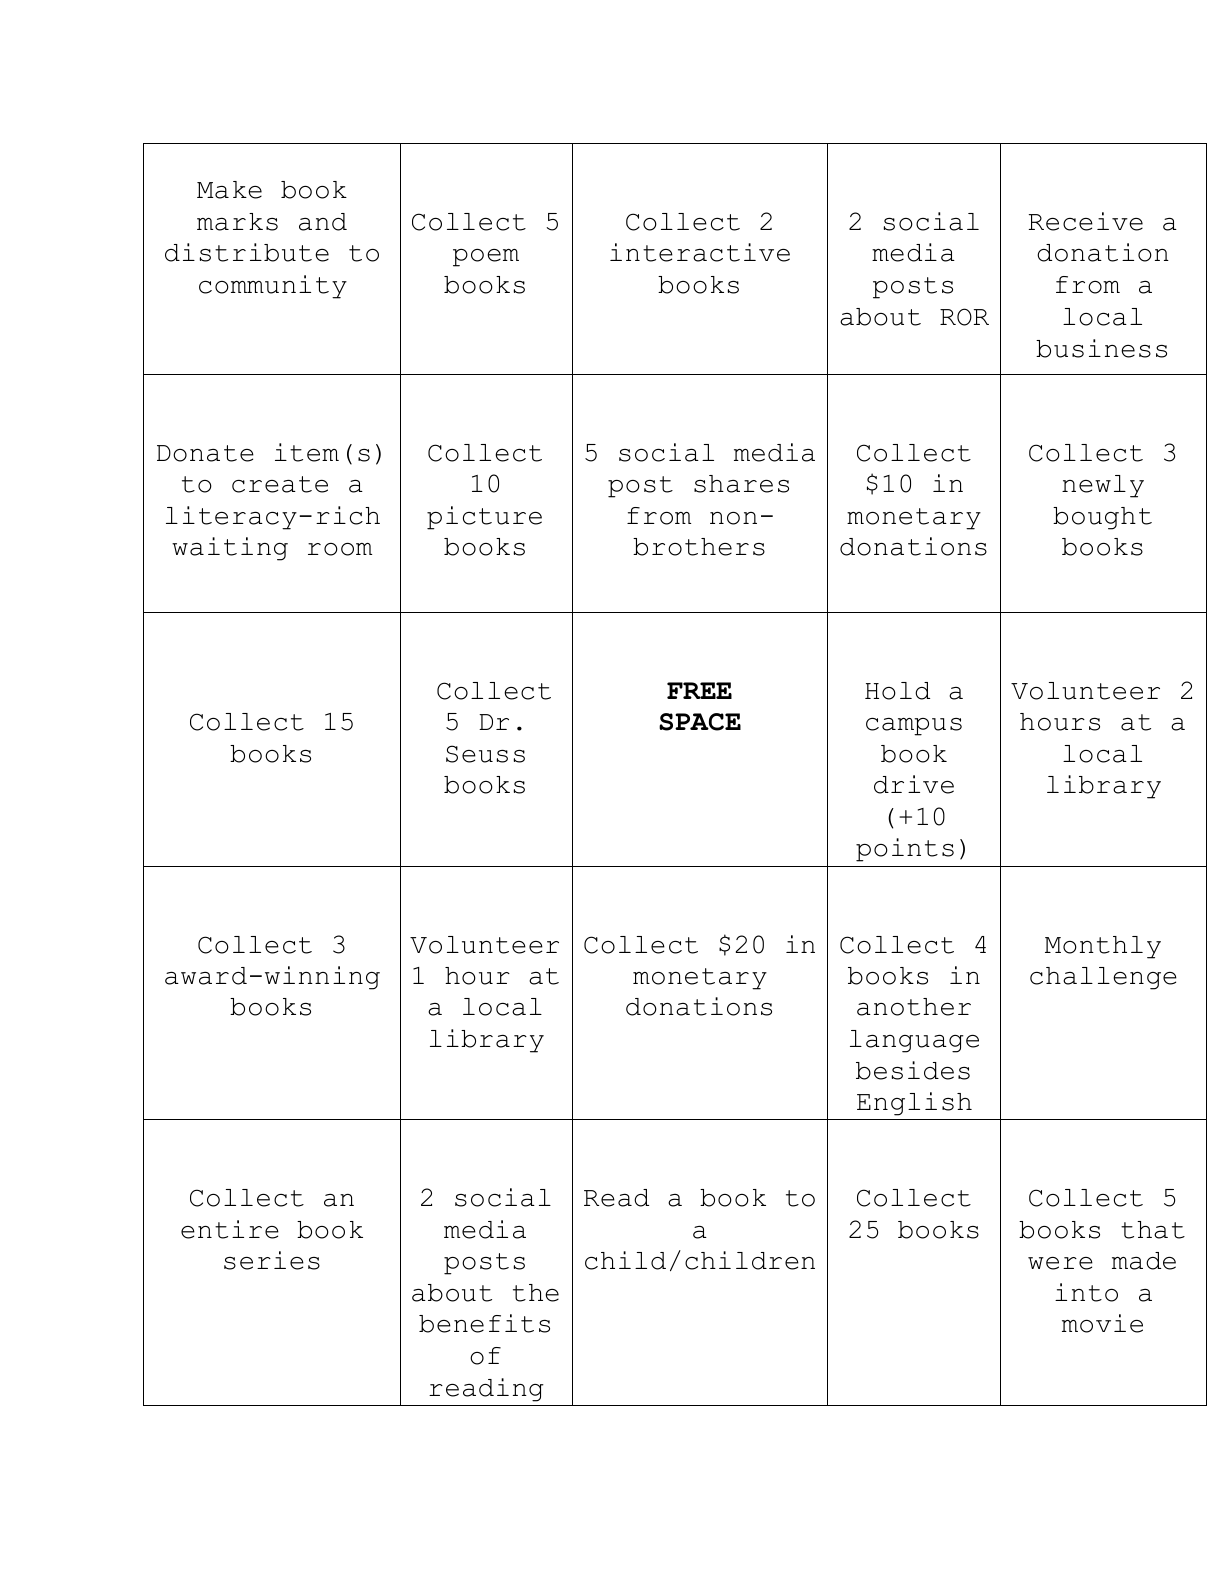  Describe the element at coordinates (1086, 1292) in the screenshot. I see `into` at that location.
